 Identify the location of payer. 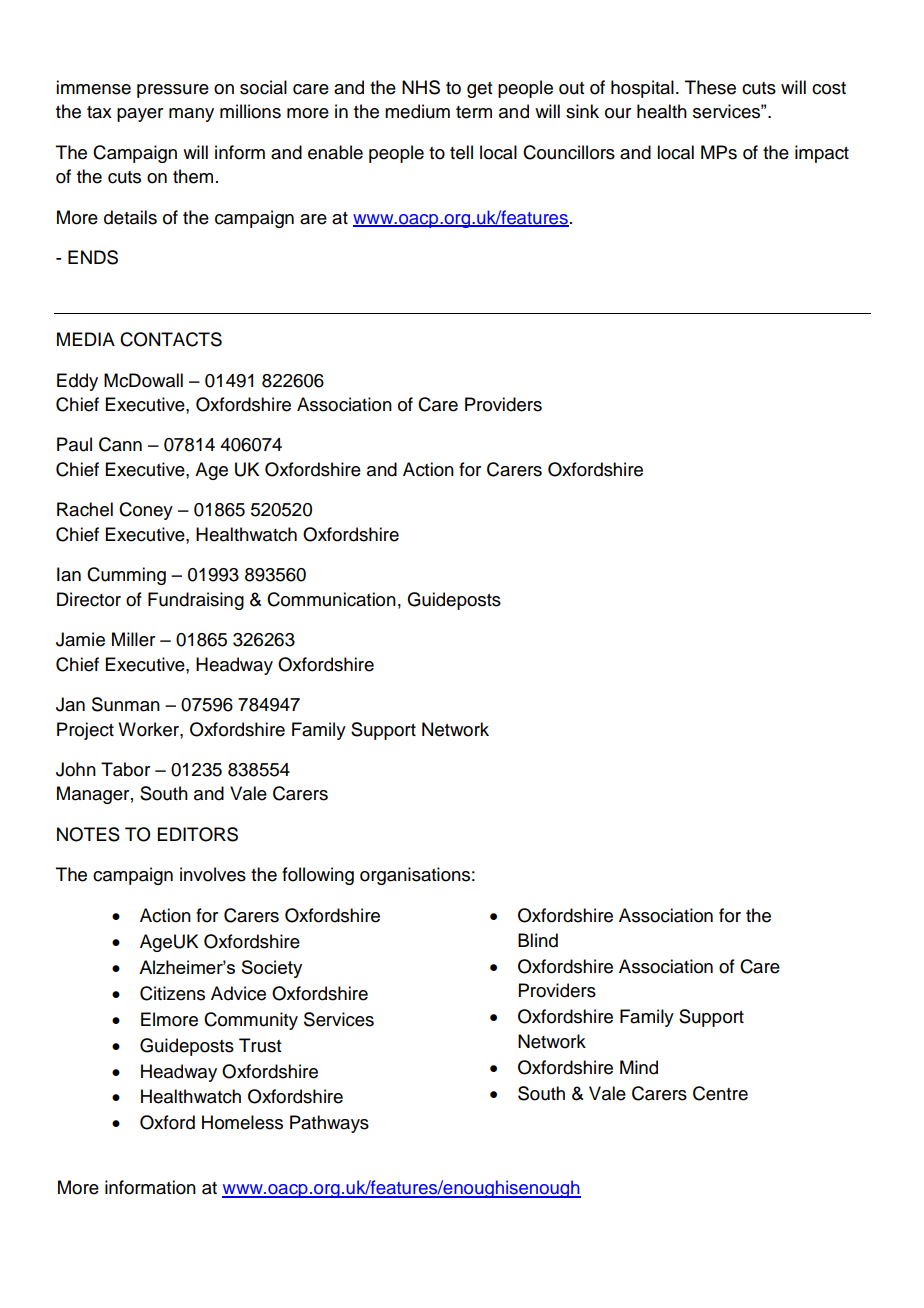
(140, 115).
